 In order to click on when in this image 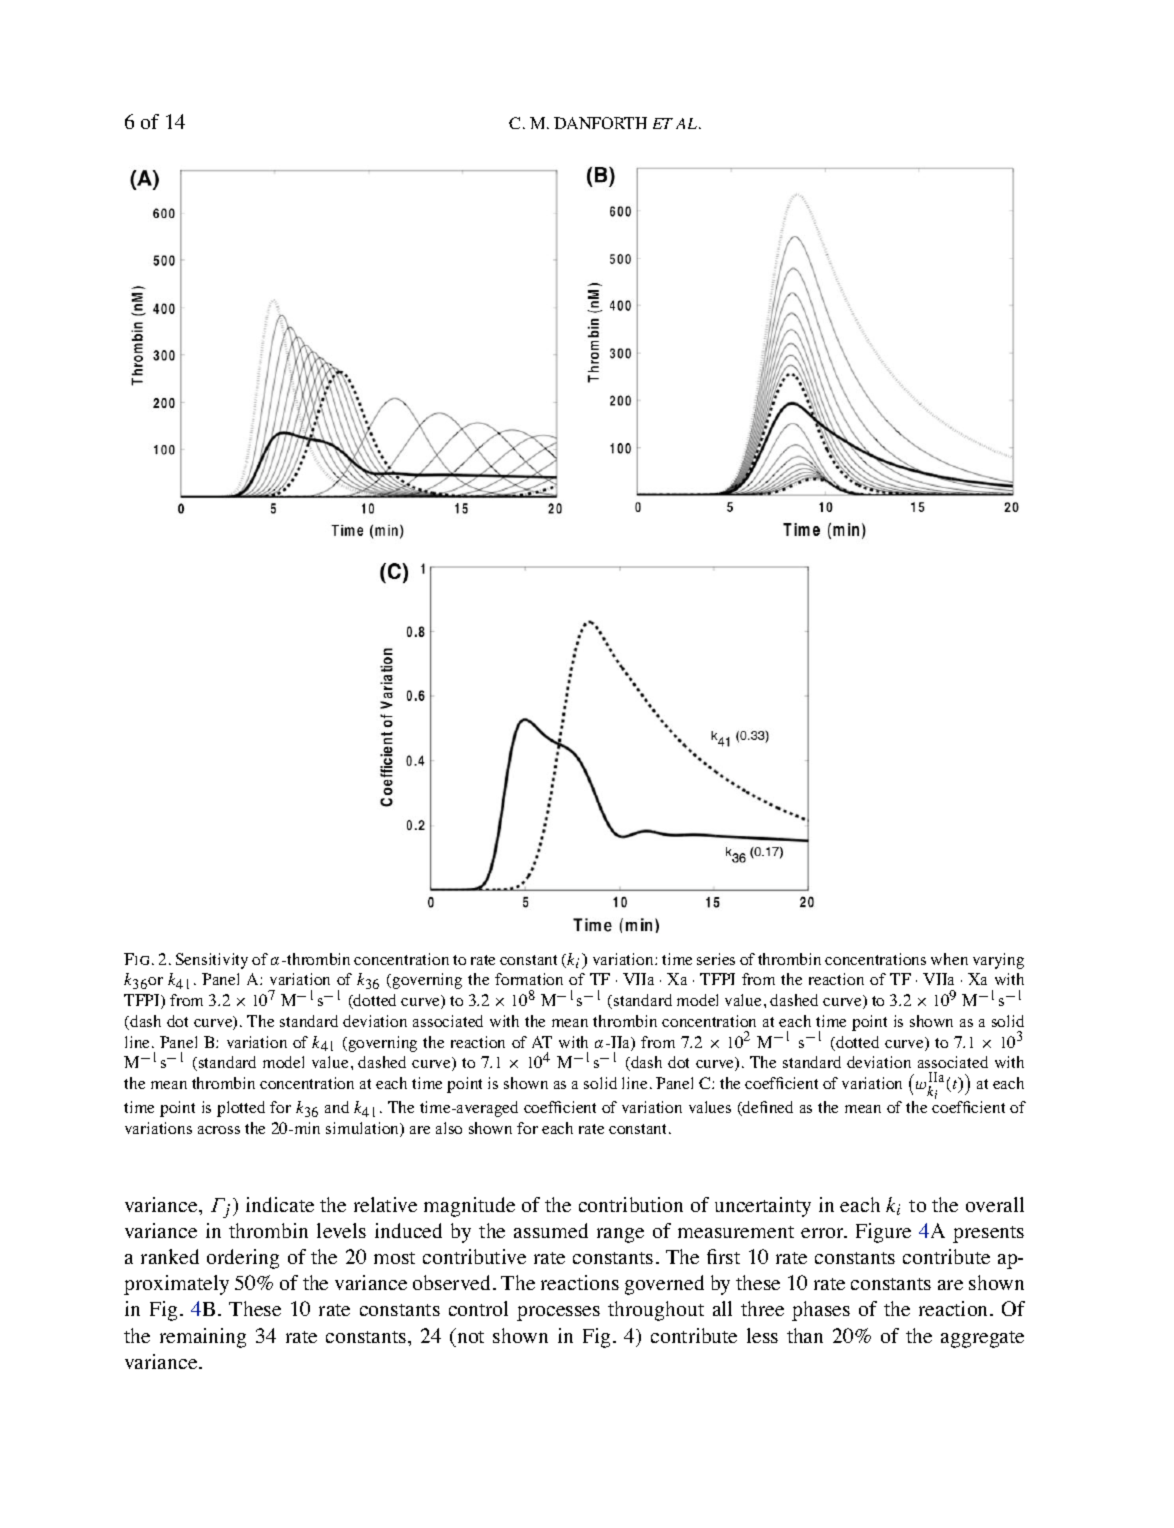, I will do `click(949, 959)`.
